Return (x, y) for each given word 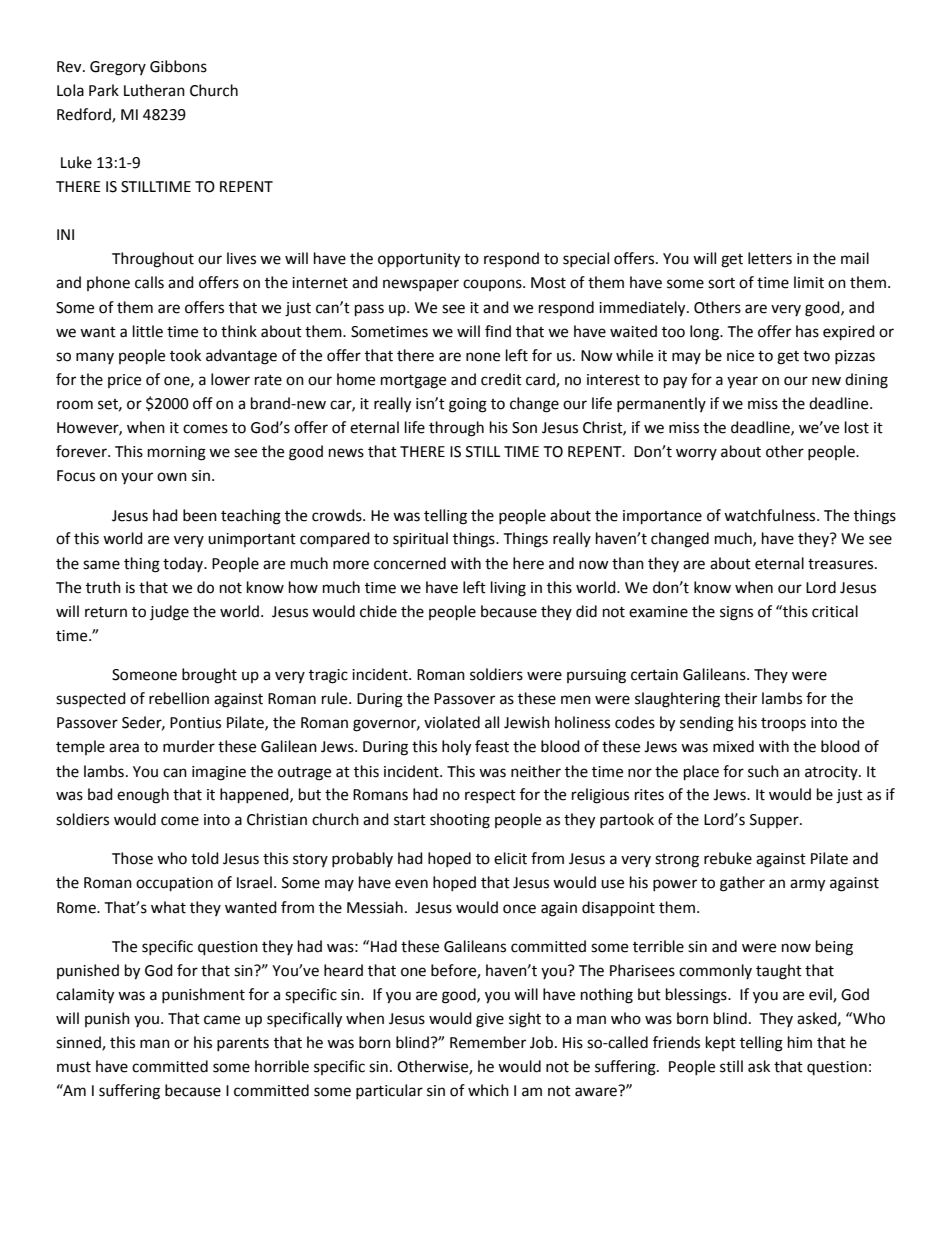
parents (243, 1044)
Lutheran (154, 90)
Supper (775, 821)
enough (143, 796)
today (184, 564)
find (498, 331)
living (508, 589)
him (800, 1042)
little (148, 331)
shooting (460, 821)
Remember (488, 1042)
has (807, 331)
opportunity (419, 260)
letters (770, 258)
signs (736, 613)
